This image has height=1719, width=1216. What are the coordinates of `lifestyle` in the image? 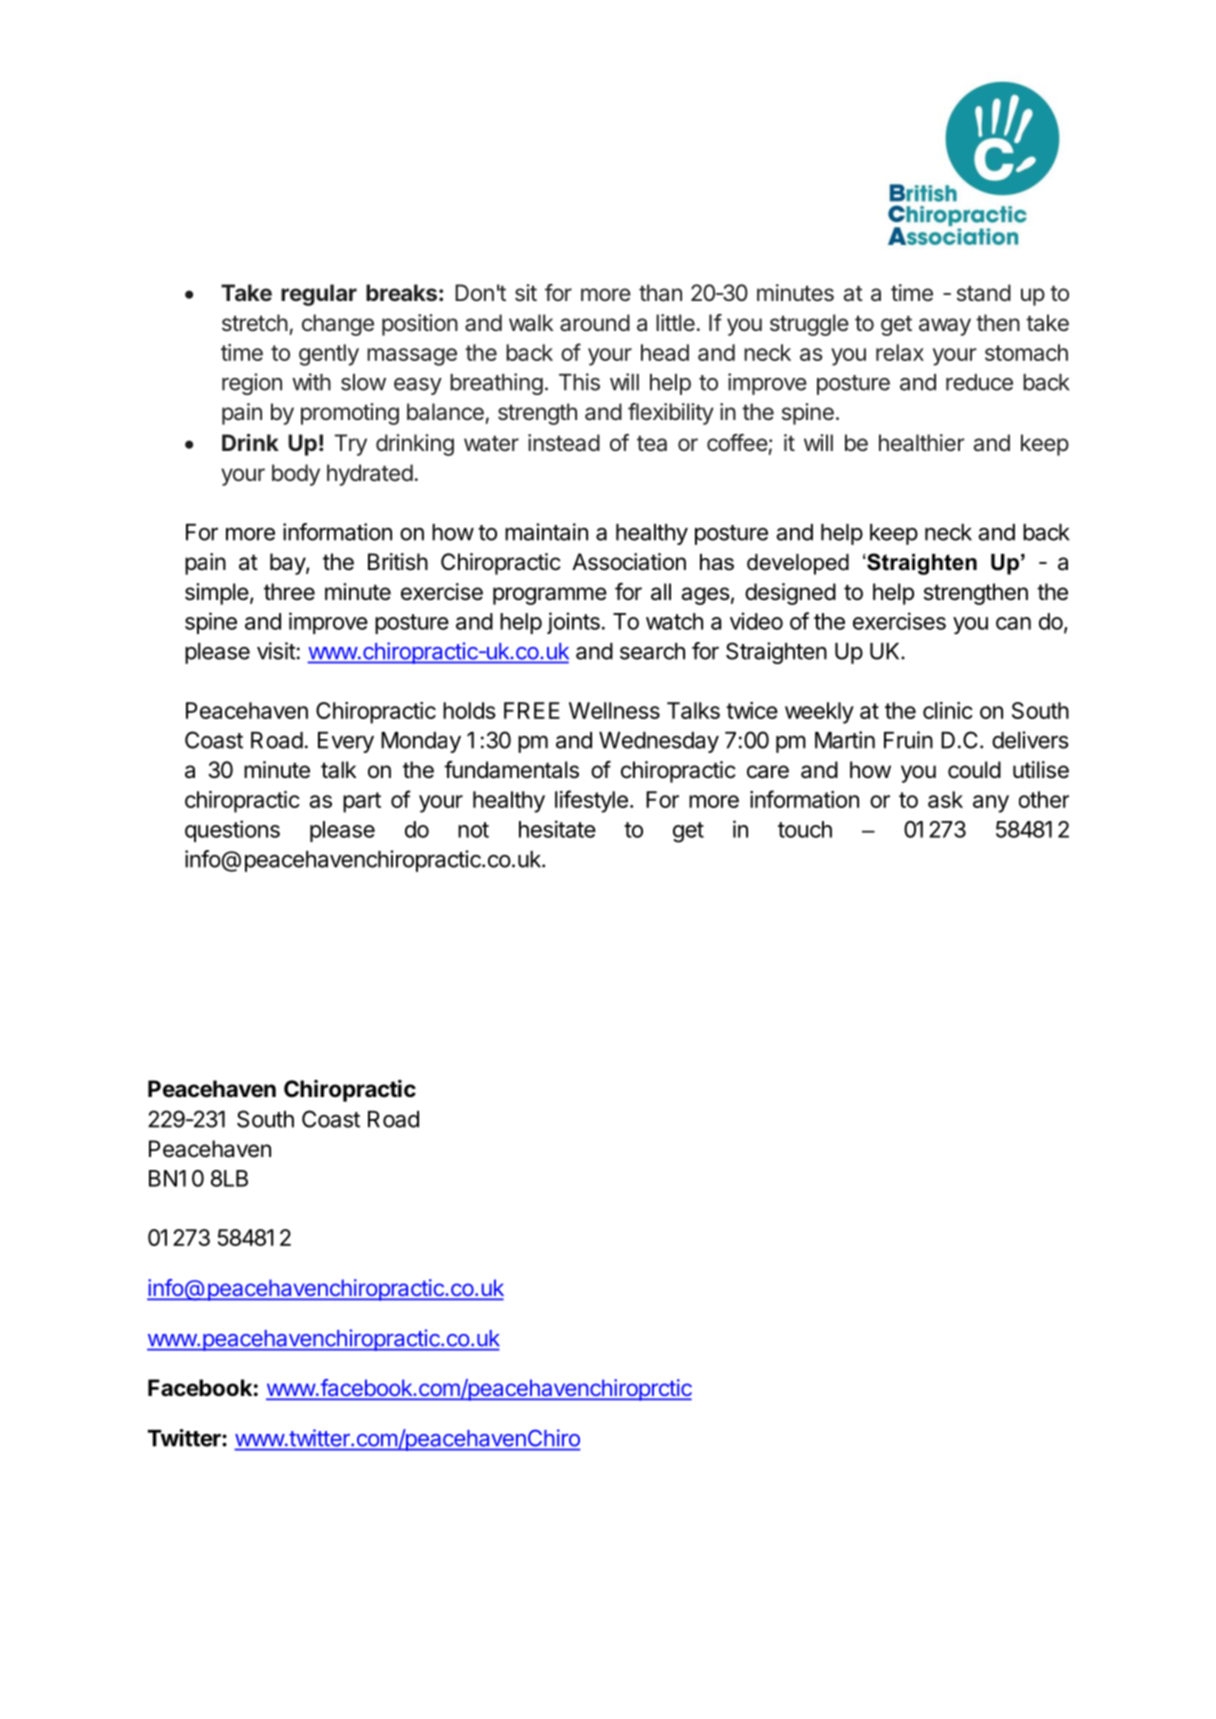 It's located at (591, 801).
